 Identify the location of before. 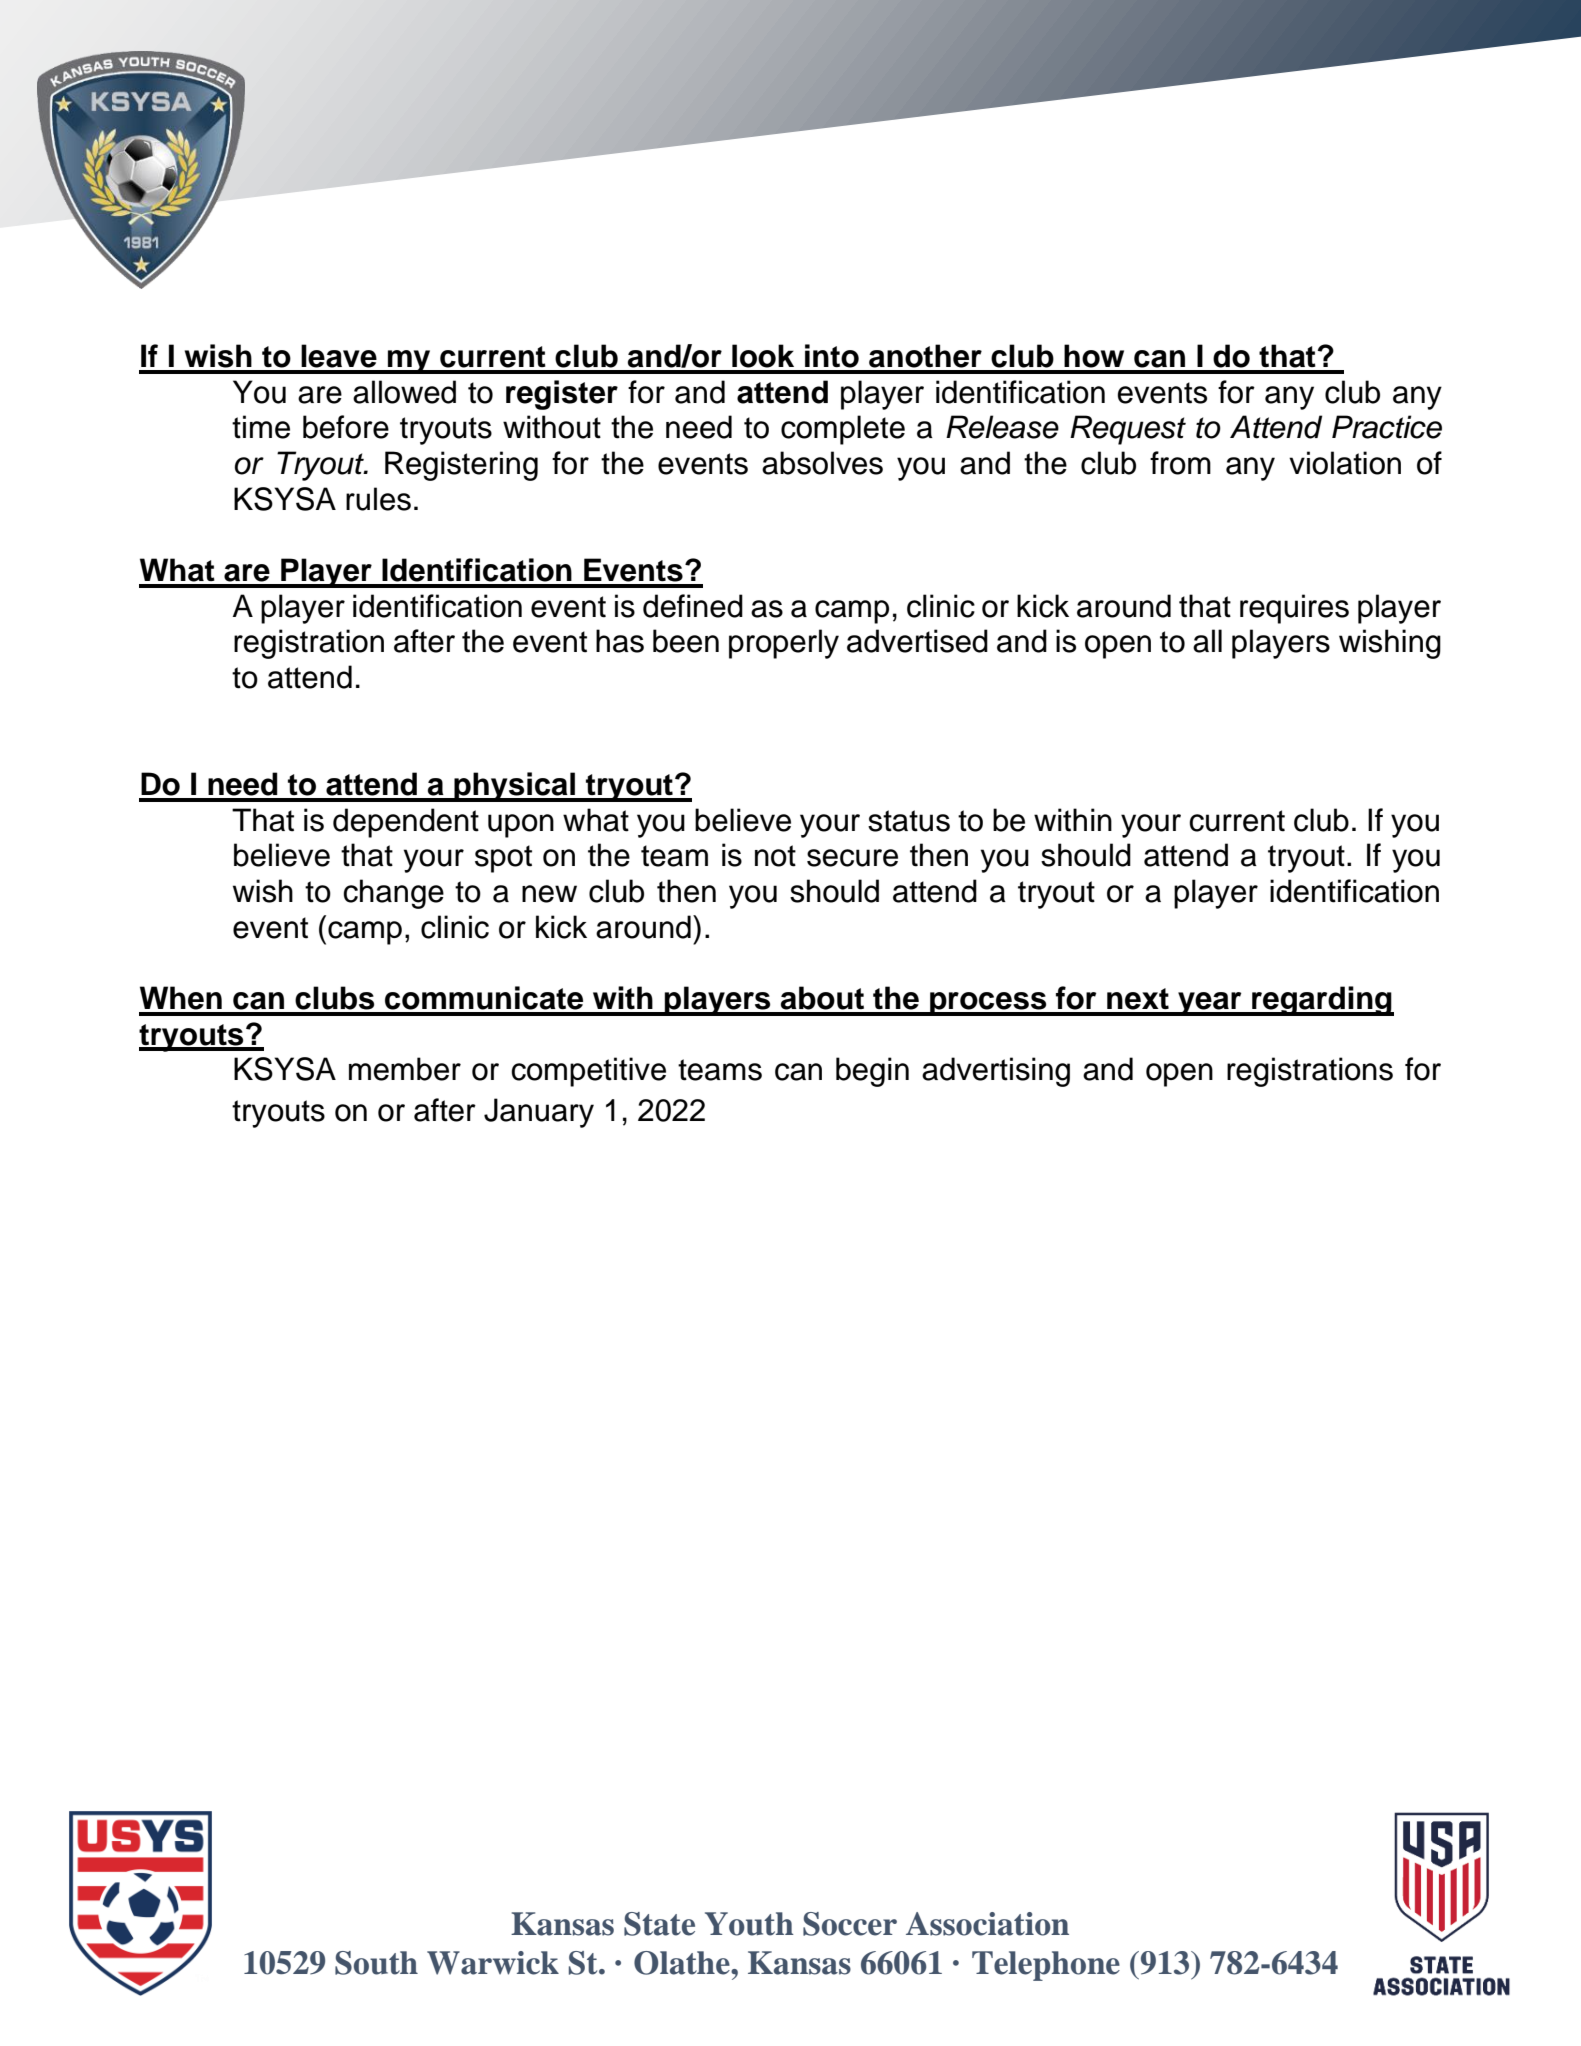
(346, 427).
